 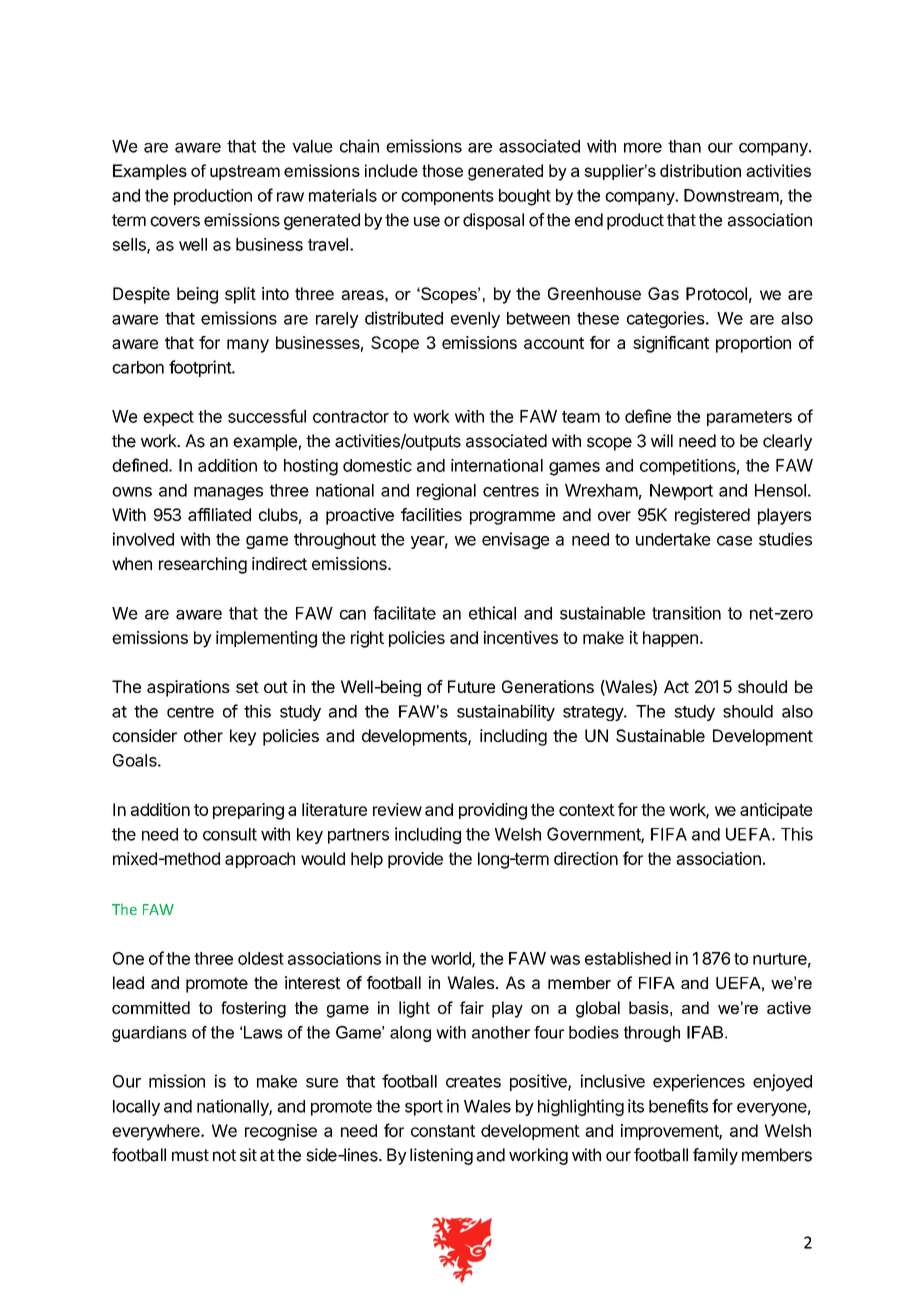 What do you see at coordinates (228, 493) in the image?
I see `manages` at bounding box center [228, 493].
